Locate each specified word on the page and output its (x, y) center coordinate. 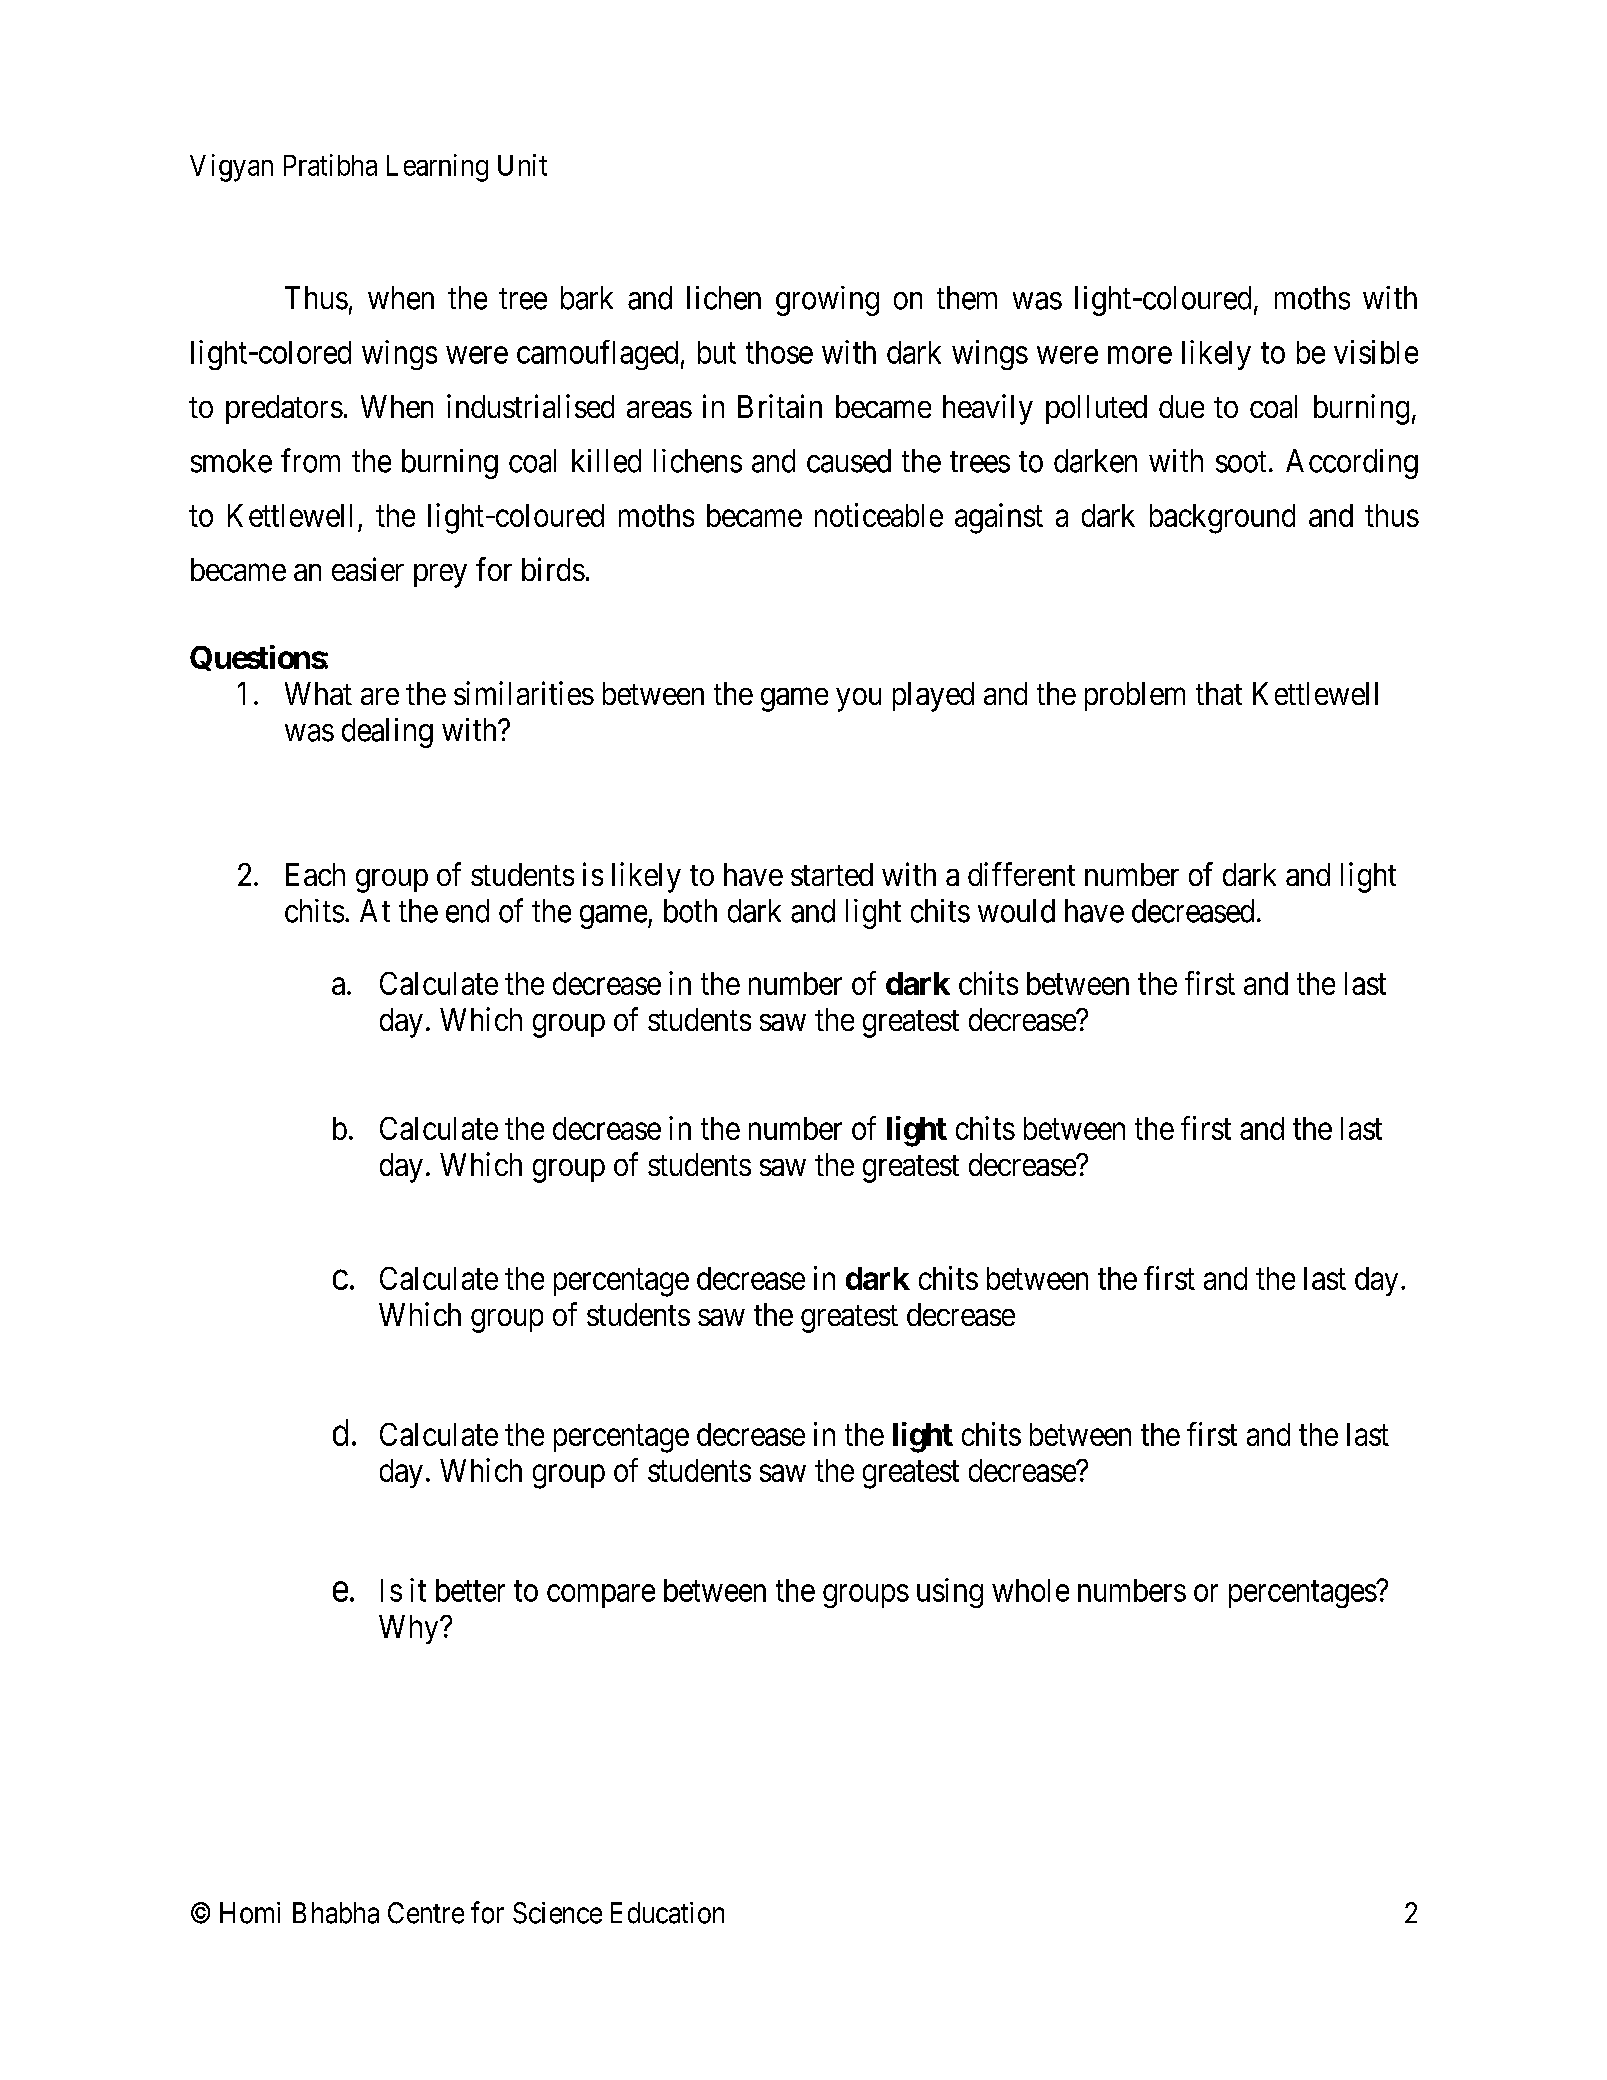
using (950, 1593)
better (470, 1590)
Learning (437, 168)
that (1219, 693)
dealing (387, 733)
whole (1030, 1590)
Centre (426, 1913)
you (858, 700)
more (1140, 355)
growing (827, 301)
